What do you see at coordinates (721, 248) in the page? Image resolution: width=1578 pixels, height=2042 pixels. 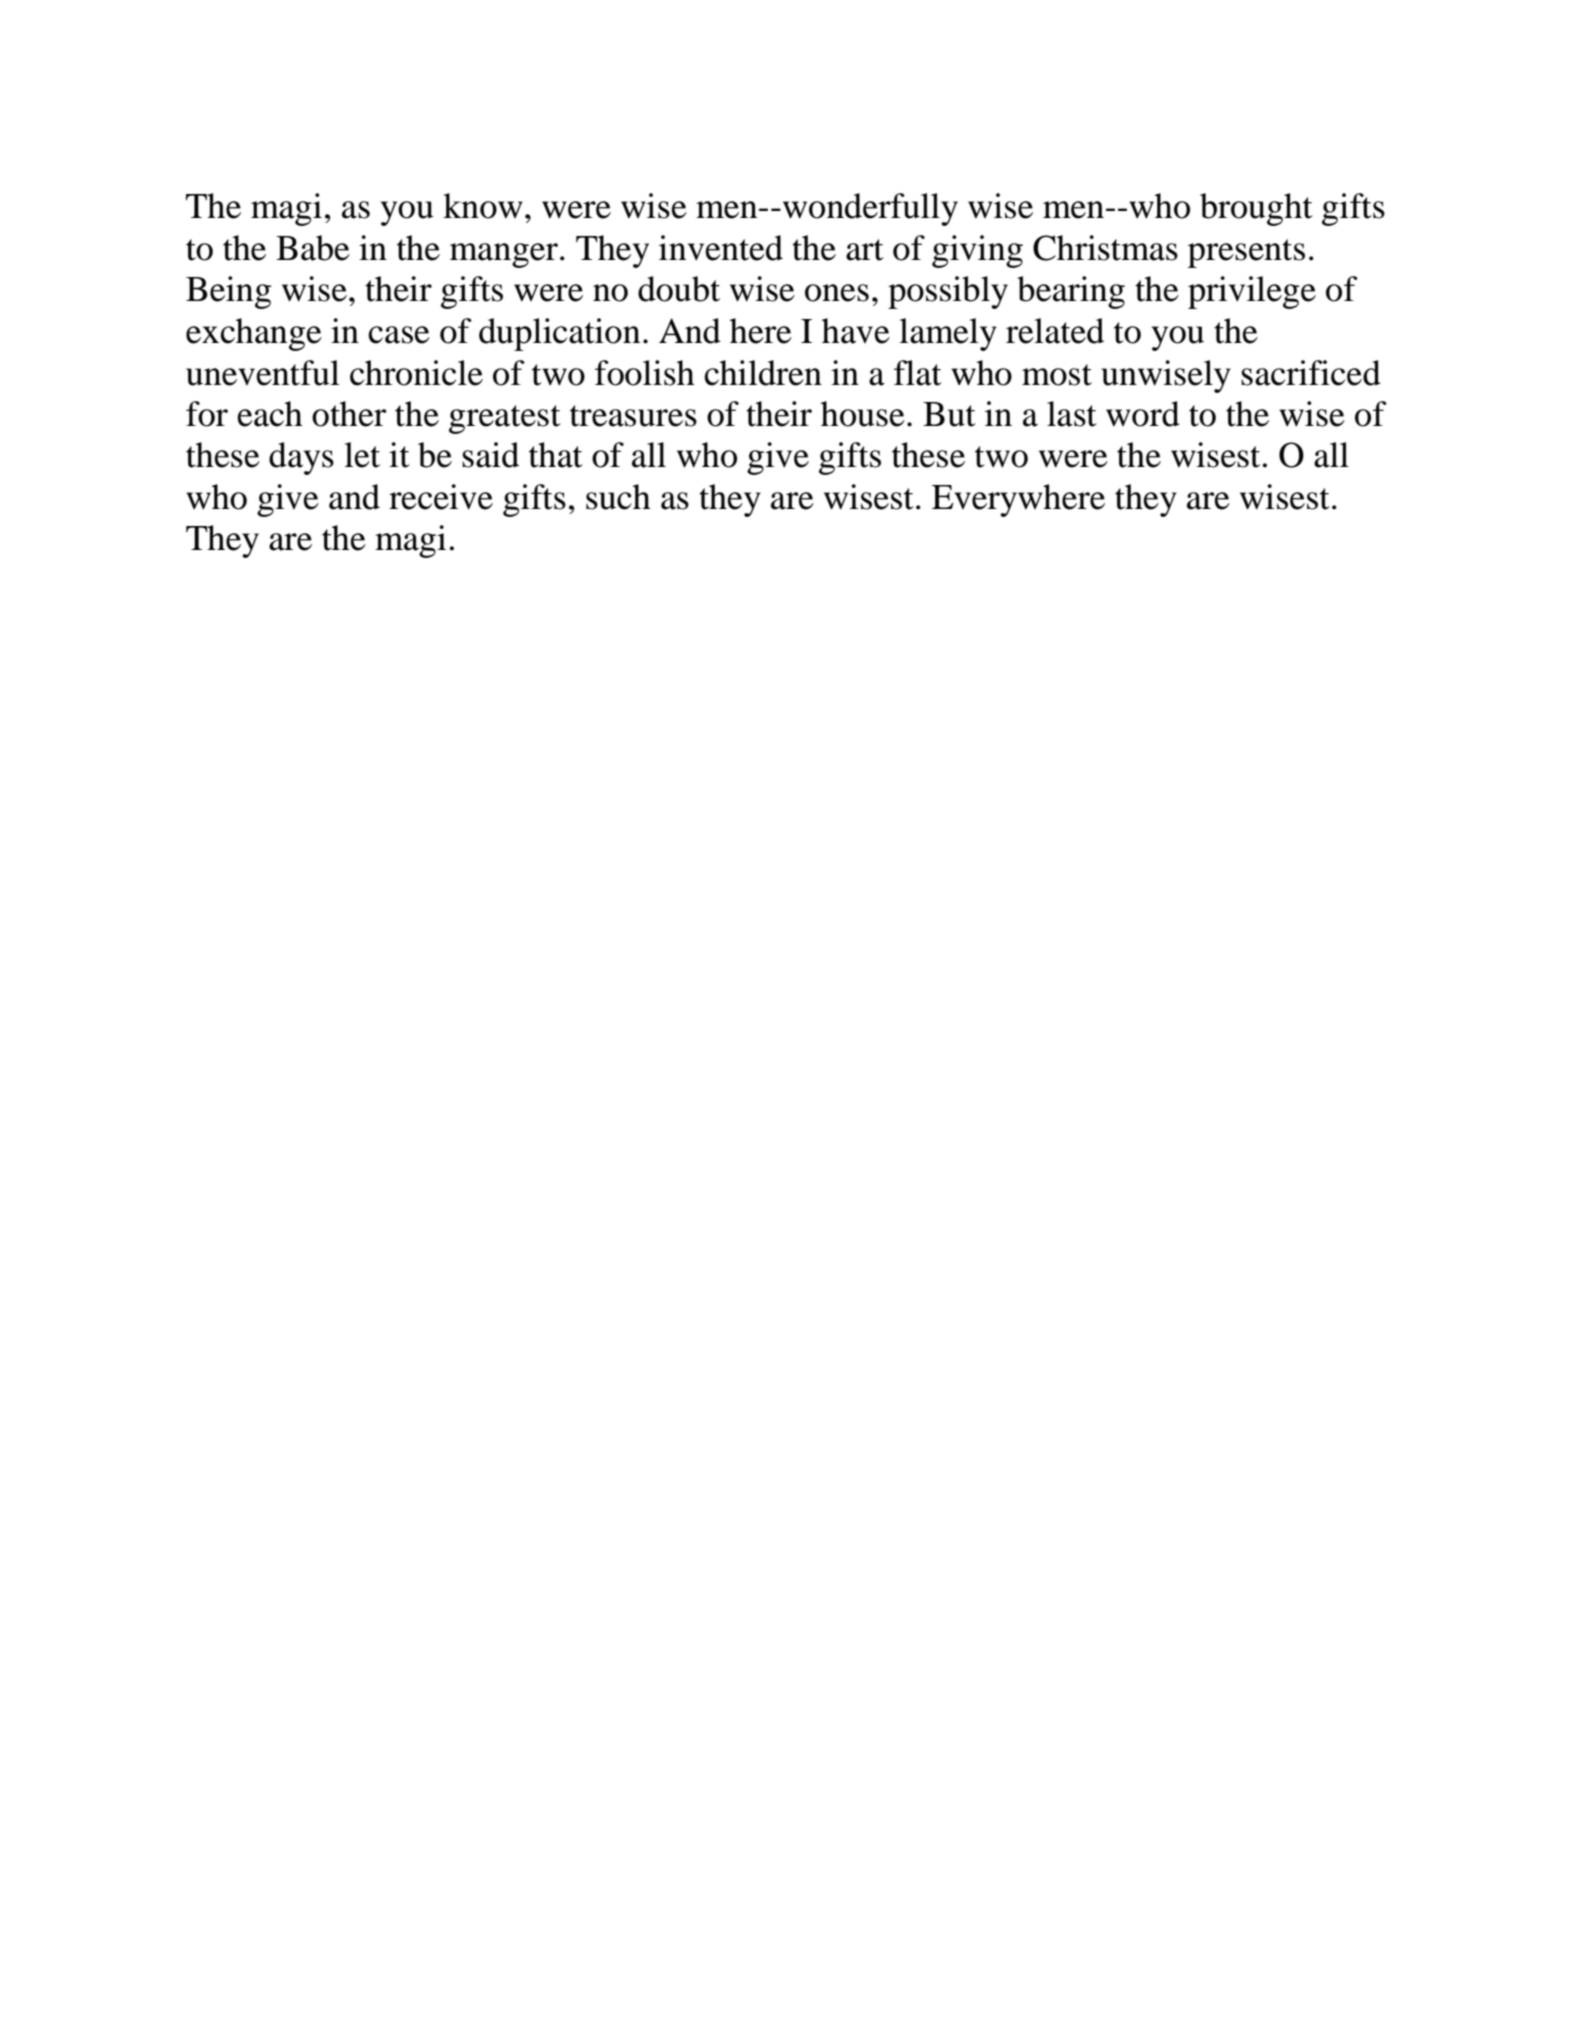 I see `invented` at bounding box center [721, 248].
